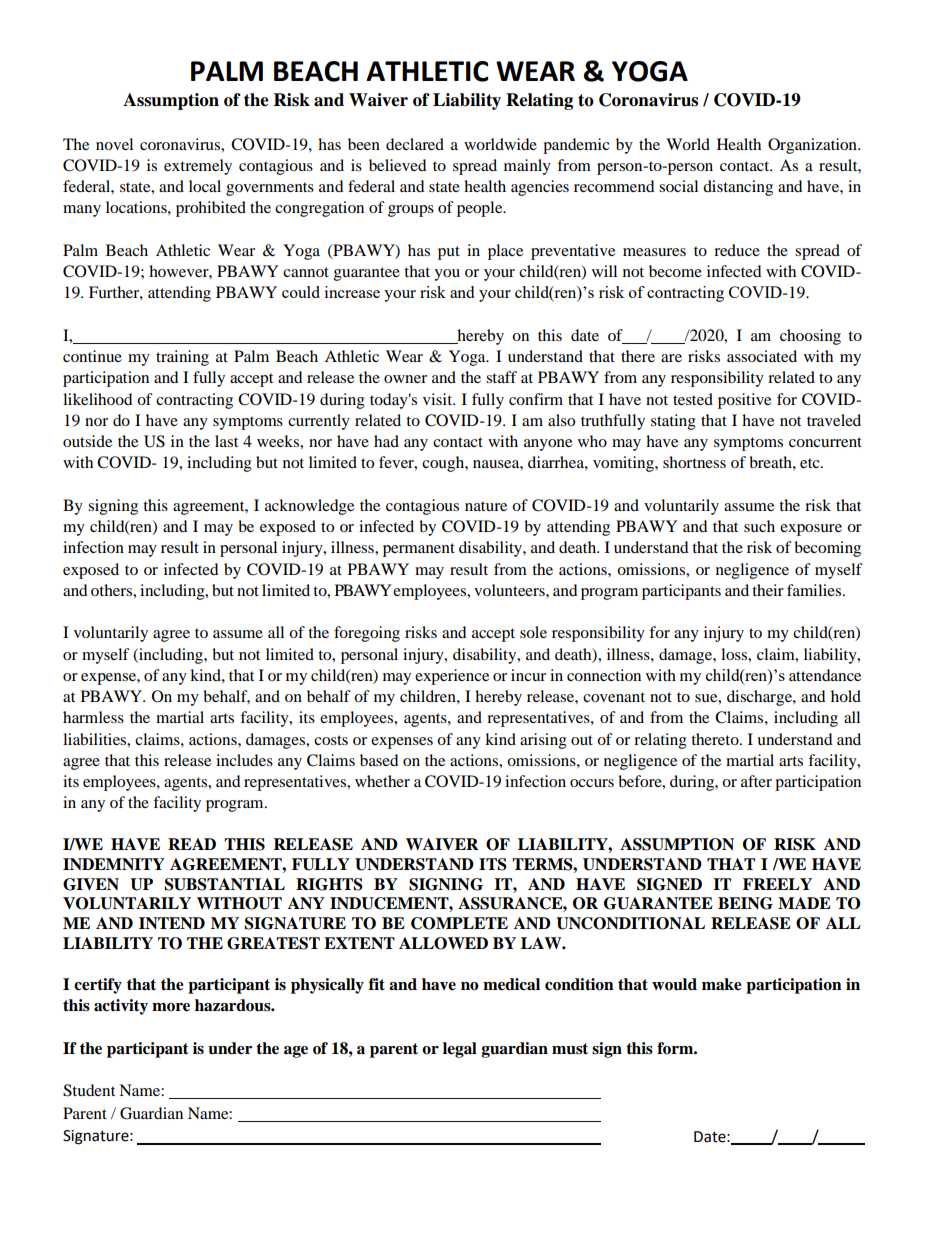 The width and height of the page is (952, 1233). What do you see at coordinates (93, 717) in the page?
I see `harmless` at bounding box center [93, 717].
